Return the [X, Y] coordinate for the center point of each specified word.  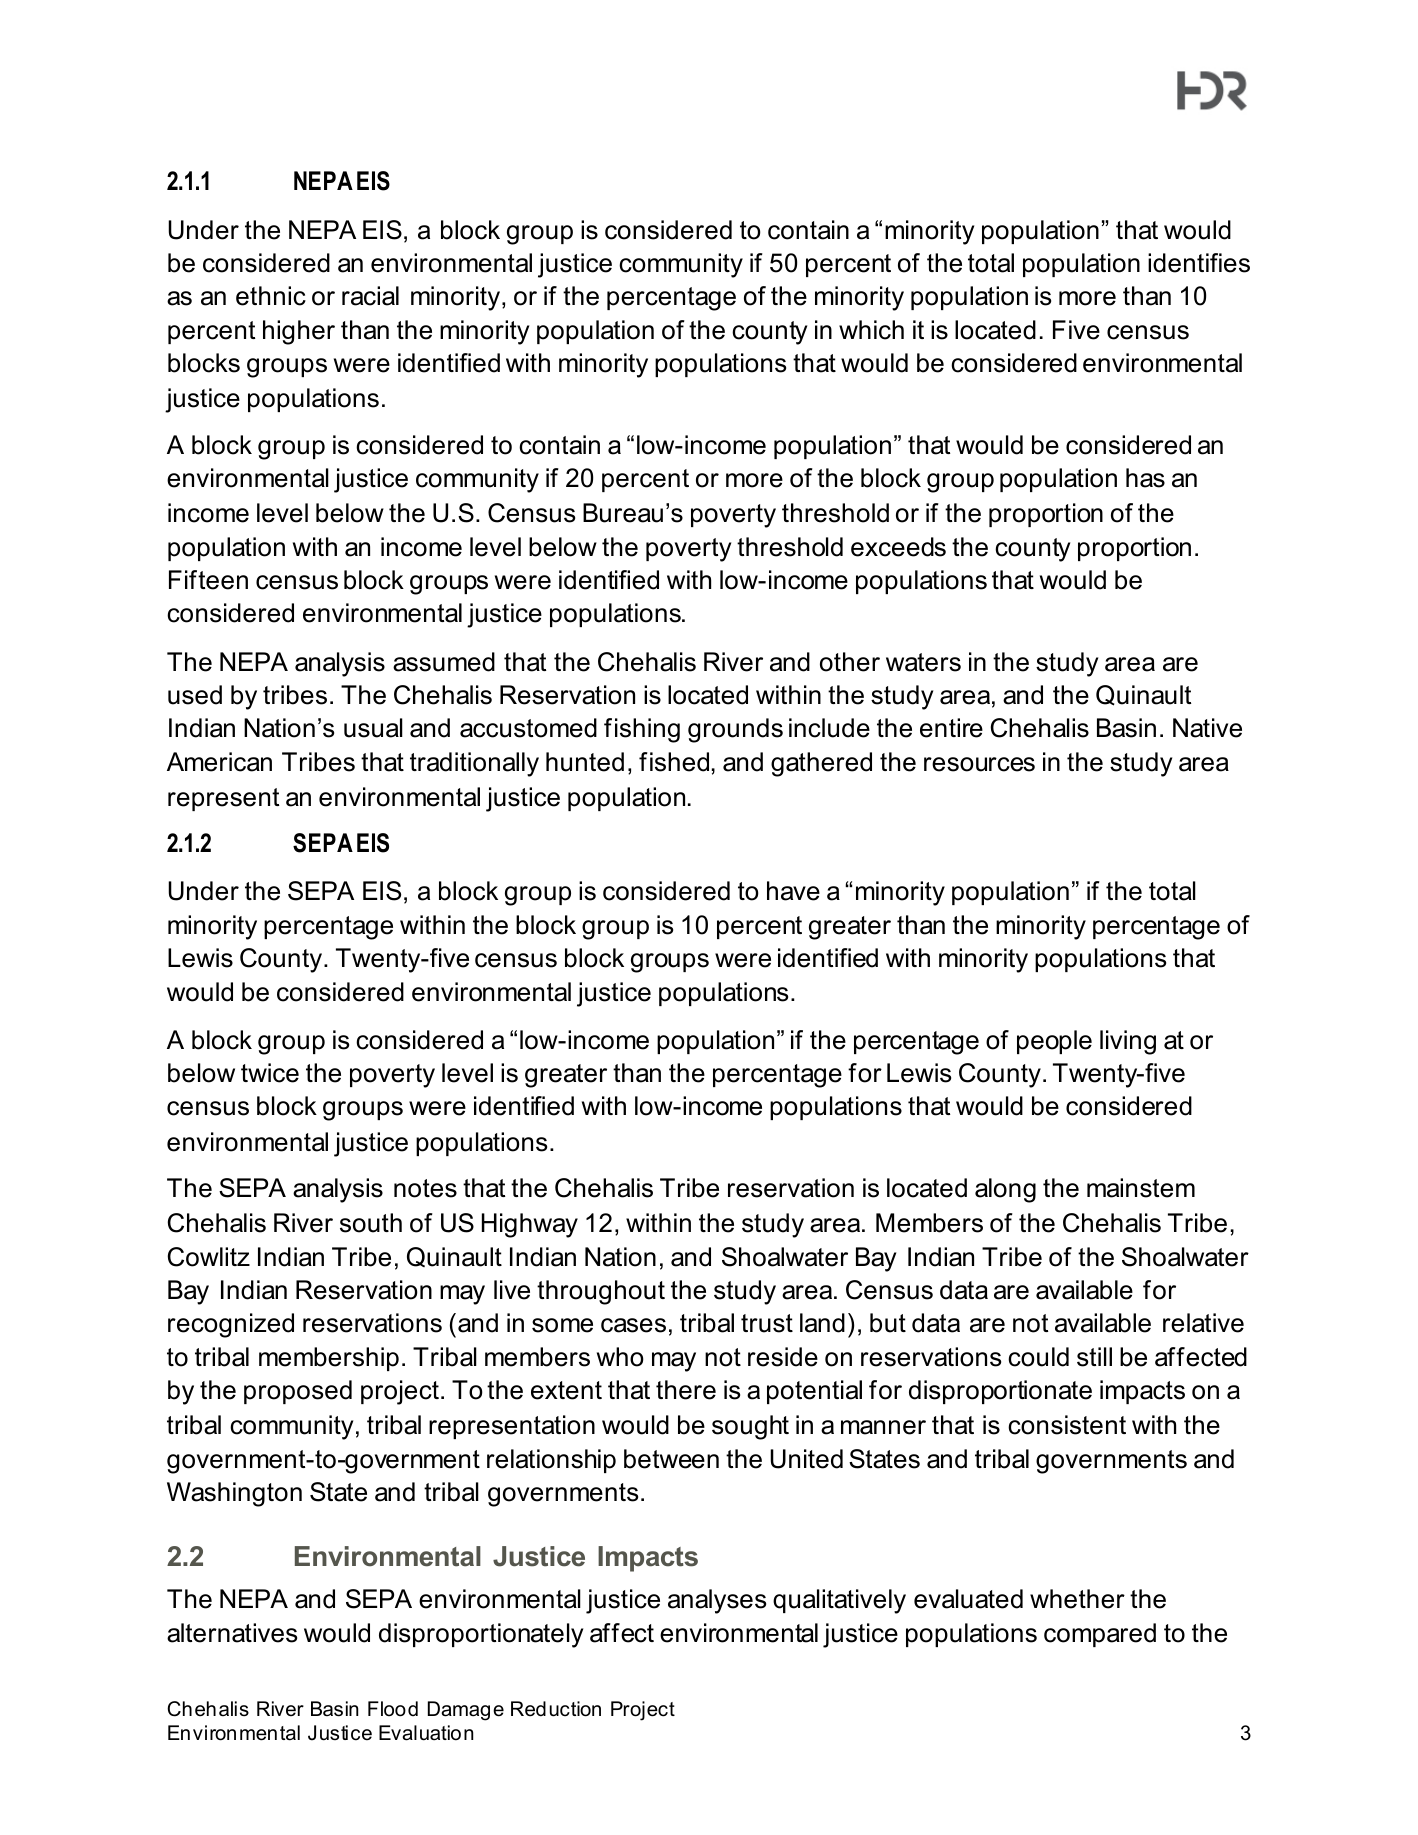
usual [373, 728]
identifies [1199, 263]
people [1054, 1042]
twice [270, 1073]
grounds [735, 730]
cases [633, 1325]
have [793, 891]
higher [299, 332]
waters [923, 662]
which [871, 330]
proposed [298, 1392]
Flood [393, 1709]
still [1094, 1357]
